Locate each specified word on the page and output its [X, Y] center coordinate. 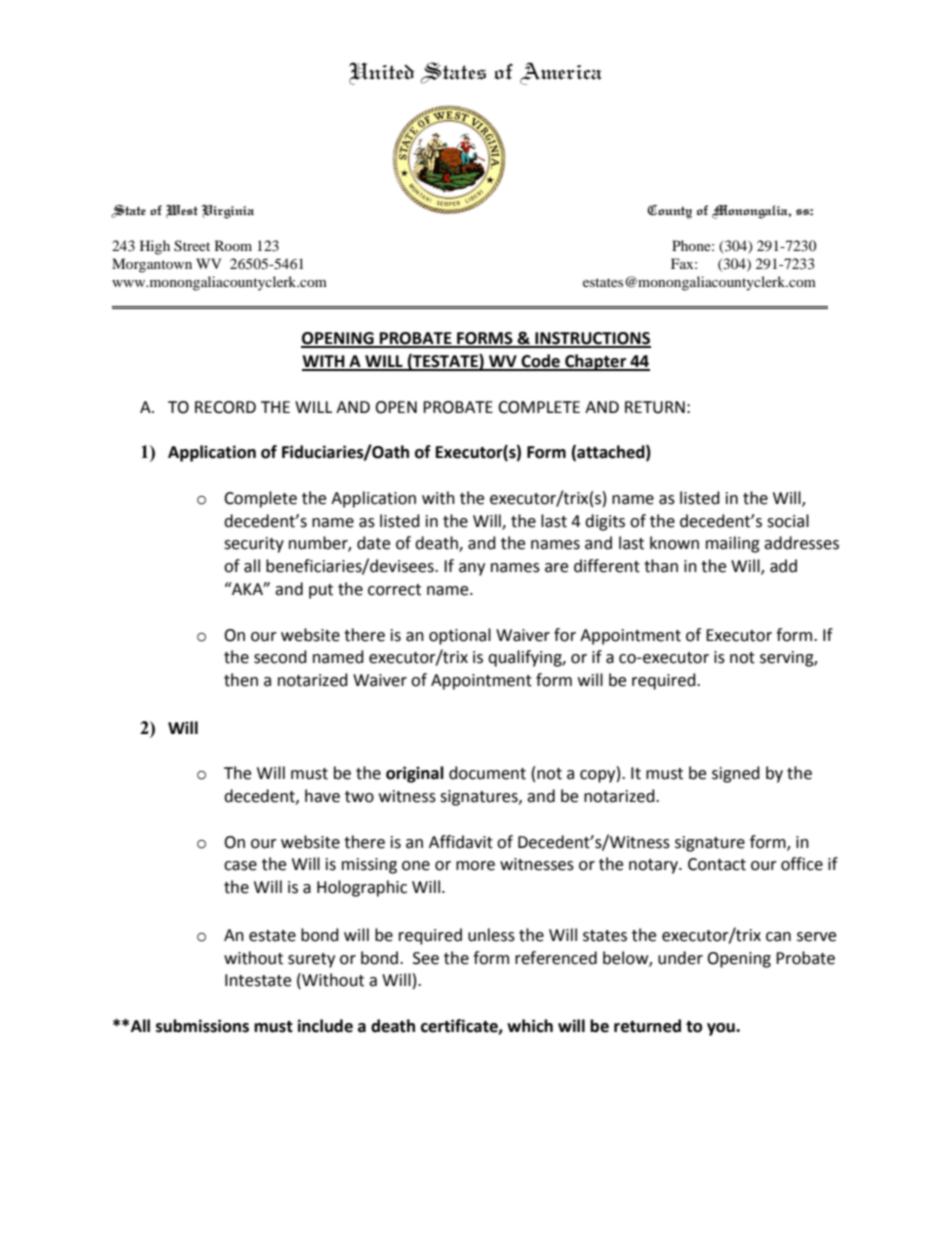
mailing [733, 544]
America [561, 73]
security [254, 545]
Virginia [227, 212]
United [381, 73]
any [472, 569]
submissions [202, 1026]
